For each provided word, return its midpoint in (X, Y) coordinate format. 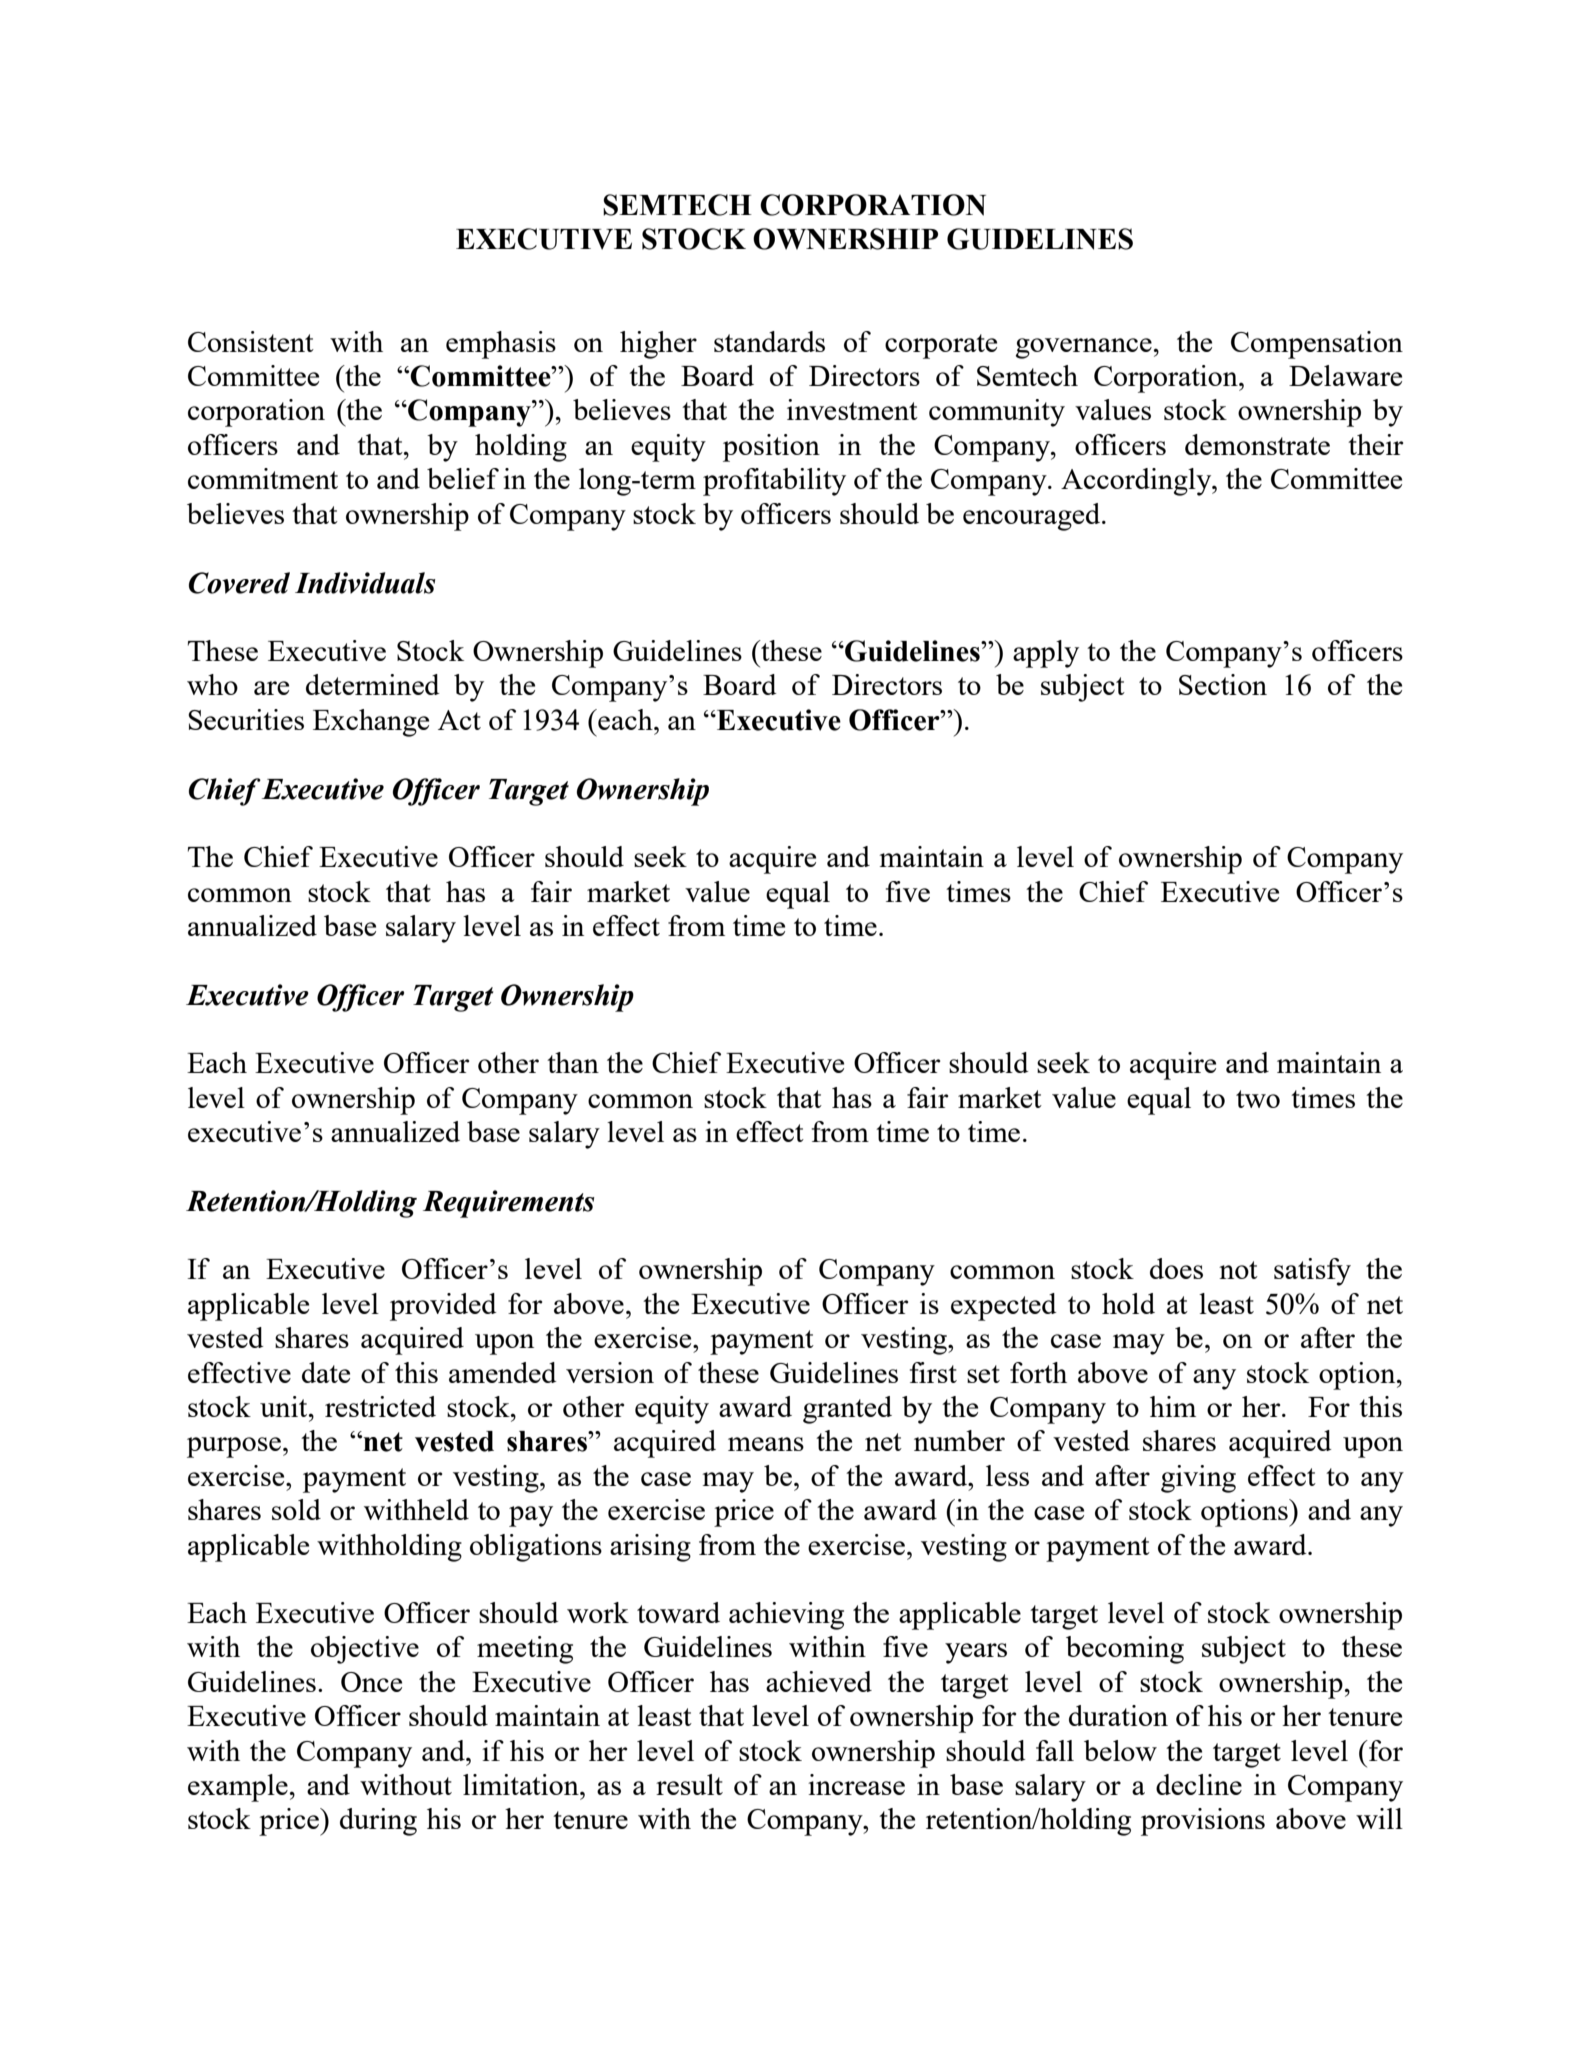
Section (1223, 684)
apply (1046, 654)
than (573, 1062)
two (1258, 1099)
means (766, 1444)
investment (852, 409)
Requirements (508, 1204)
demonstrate (1257, 444)
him (1173, 1406)
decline (1199, 1784)
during (378, 1822)
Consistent (251, 341)
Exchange (371, 723)
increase (856, 1784)
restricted (380, 1406)
